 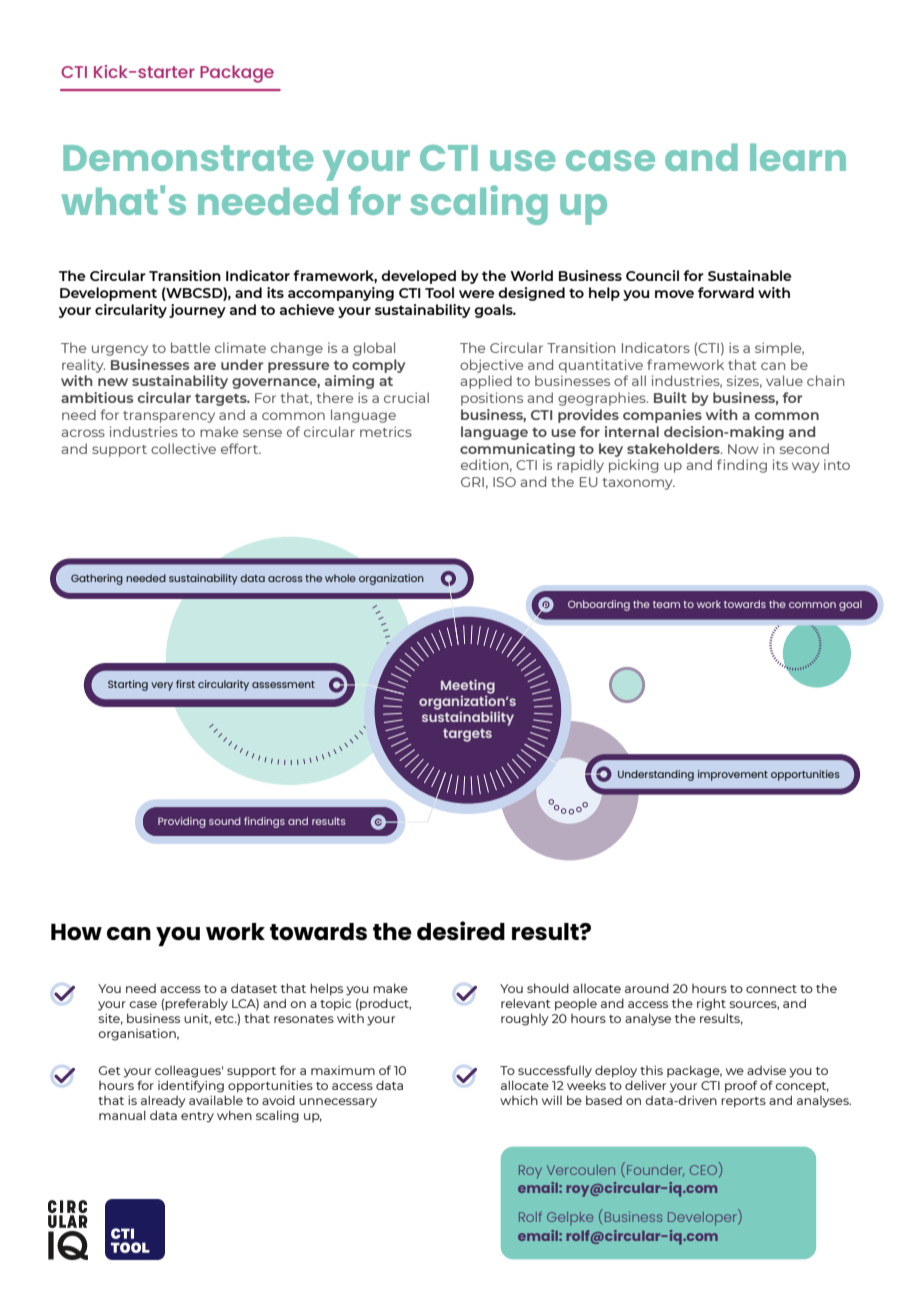 What do you see at coordinates (185, 684) in the document?
I see `first` at bounding box center [185, 684].
